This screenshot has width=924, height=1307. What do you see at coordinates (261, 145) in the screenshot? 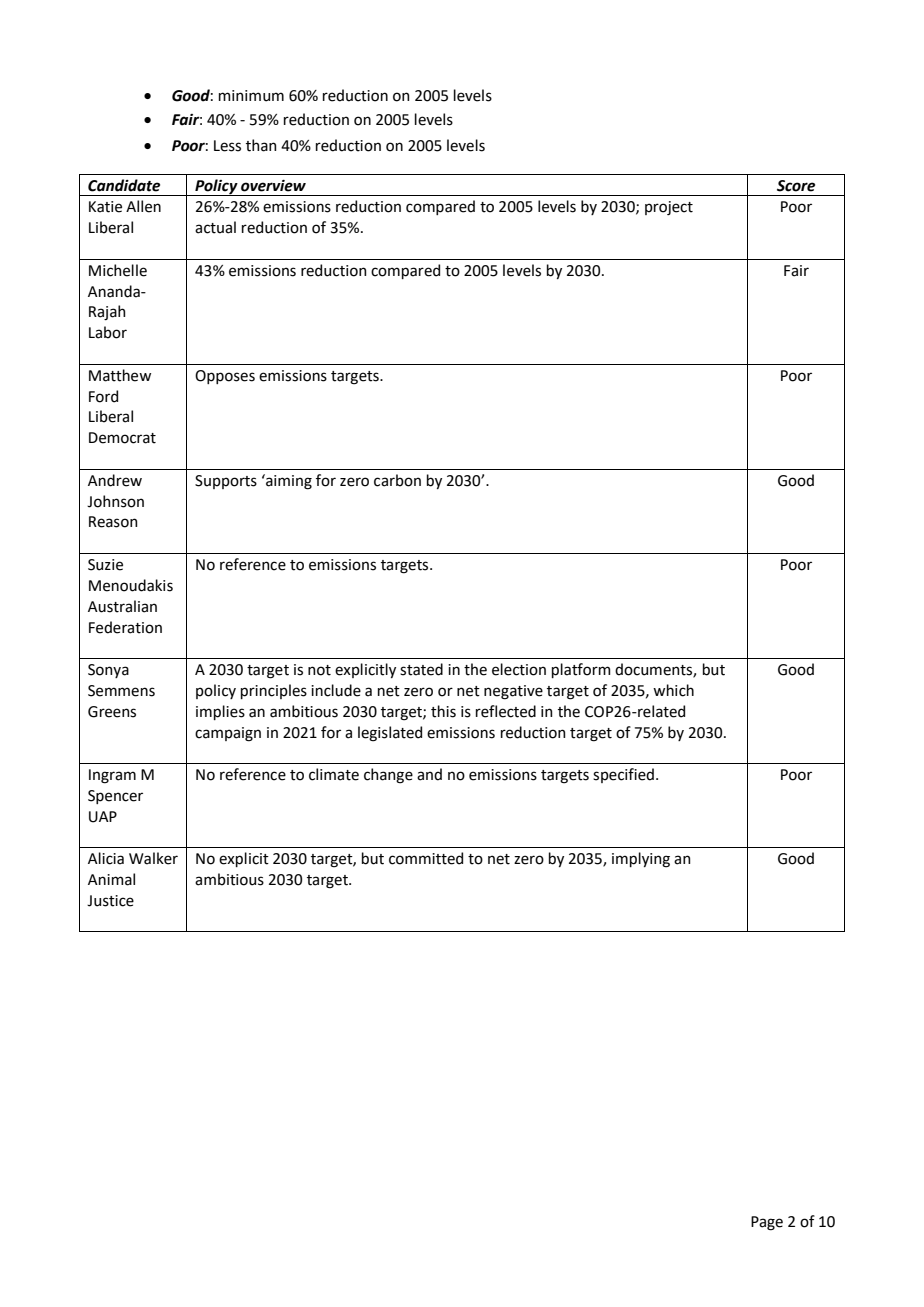
I see `than` at bounding box center [261, 145].
